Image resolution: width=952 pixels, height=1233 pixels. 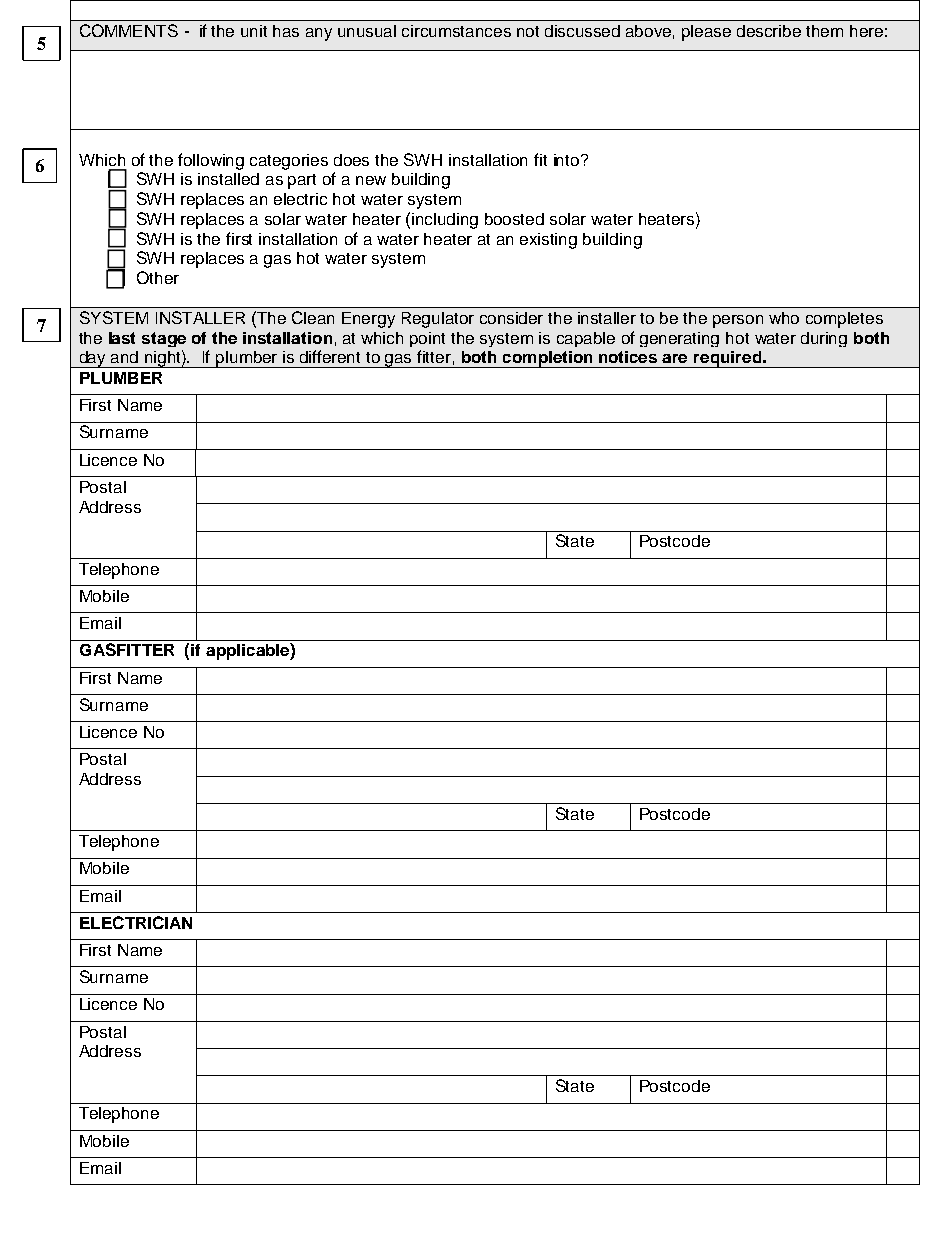 I want to click on Other, so click(x=158, y=277).
